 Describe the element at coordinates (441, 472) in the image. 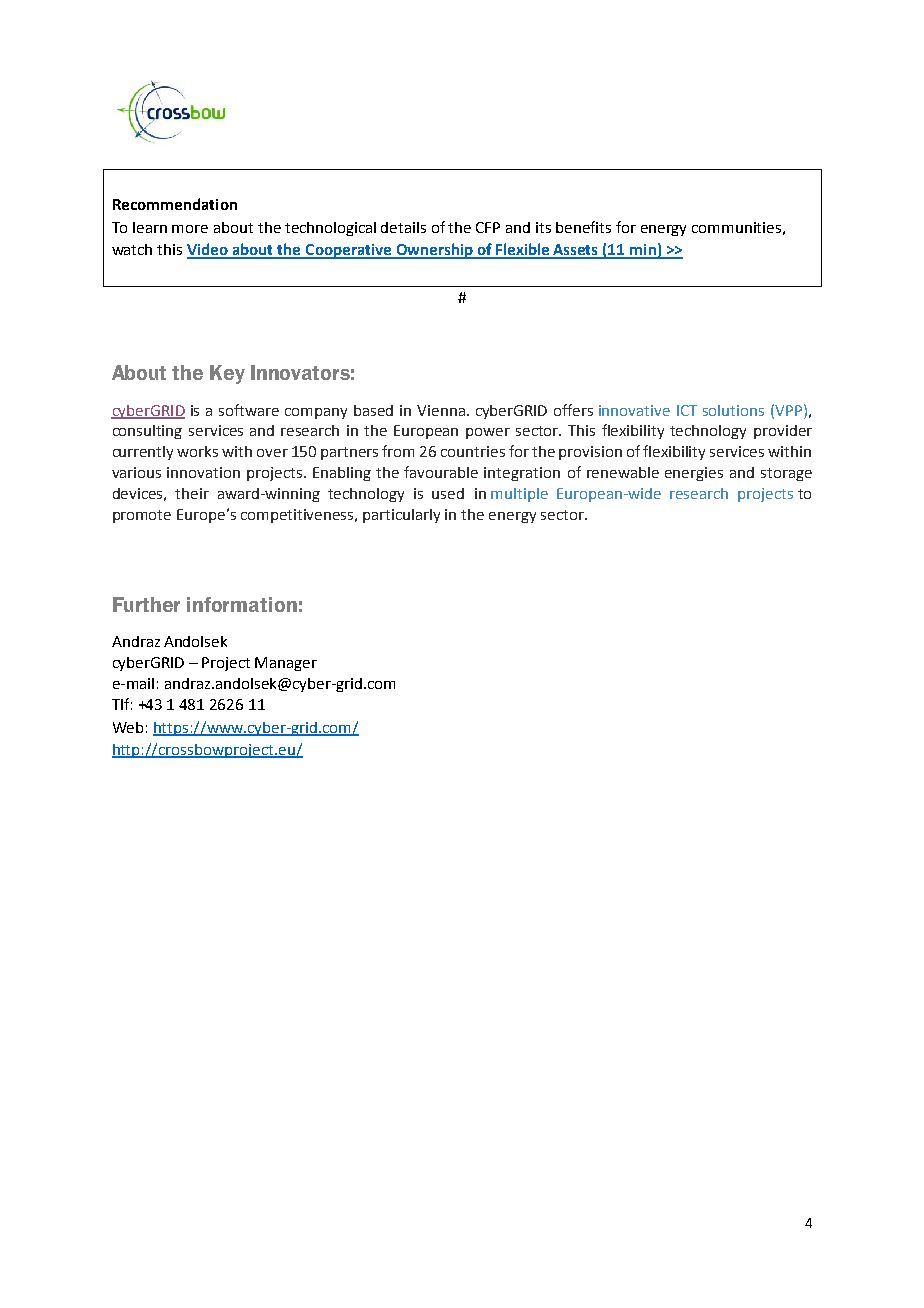

I see `favourable` at that location.
